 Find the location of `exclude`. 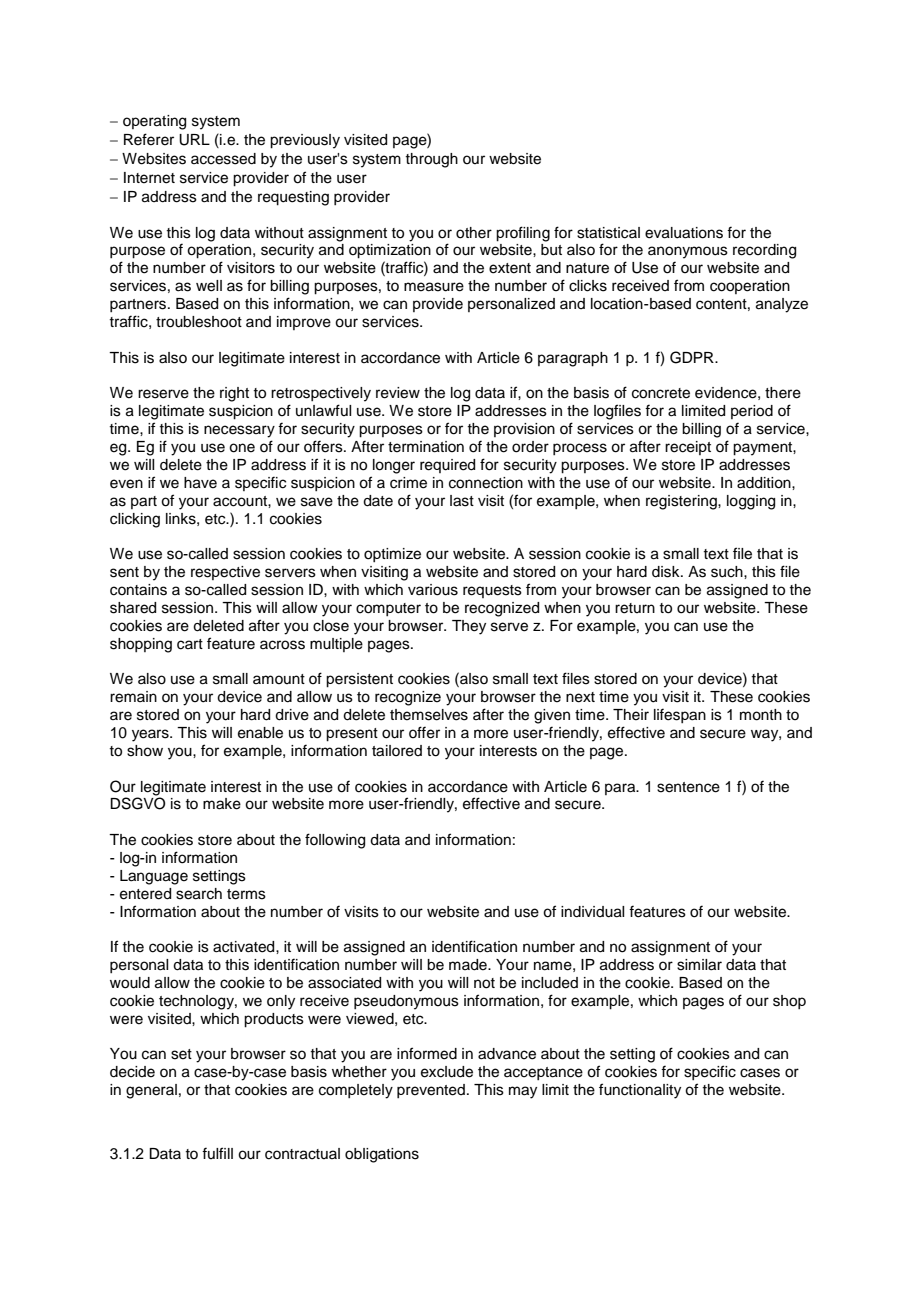

exclude is located at coordinates (447, 1072).
